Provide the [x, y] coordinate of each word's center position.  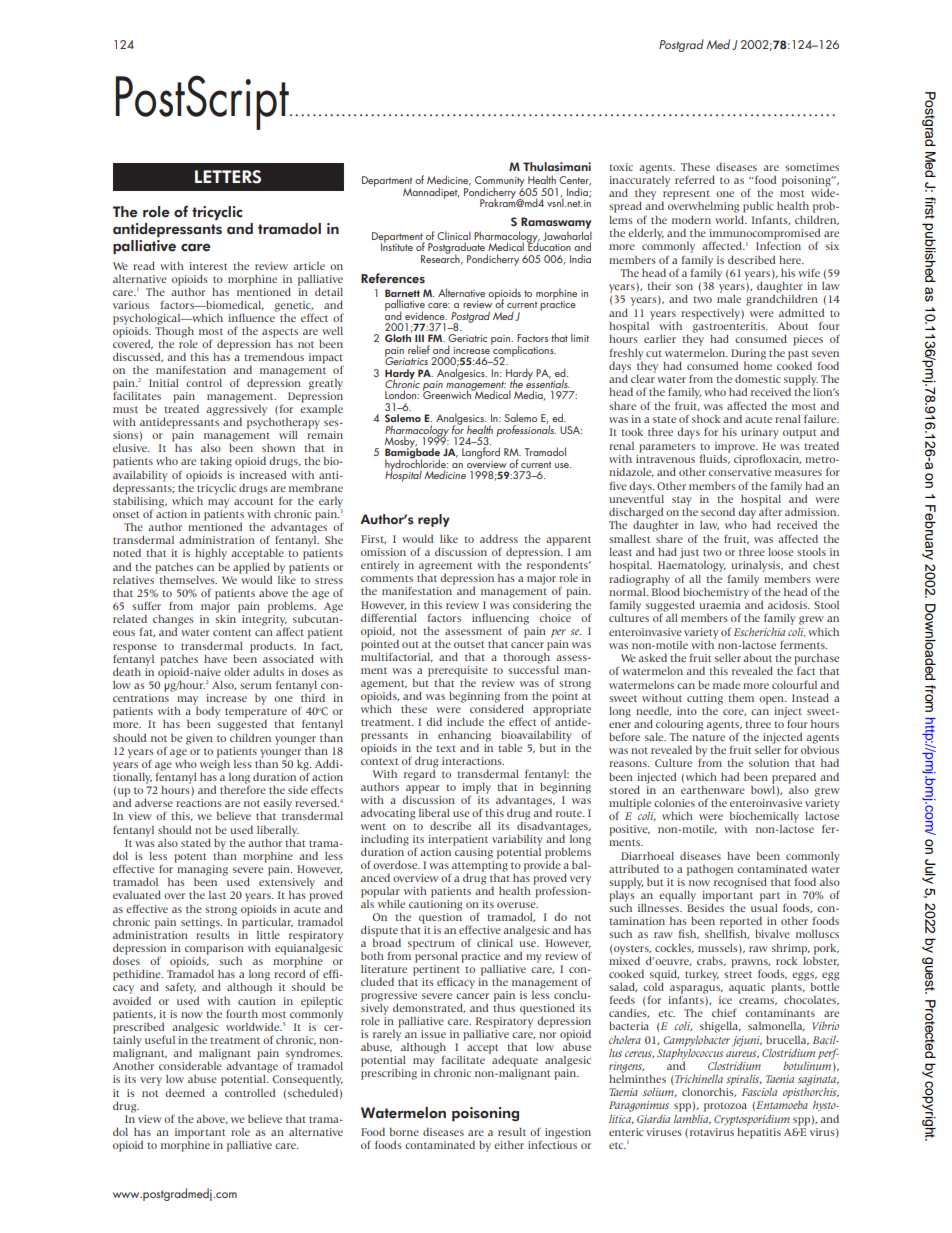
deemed [185, 1092]
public [758, 207]
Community [500, 182]
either [509, 1145]
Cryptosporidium [752, 1120]
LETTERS [228, 177]
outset [469, 644]
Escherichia [759, 632]
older [237, 672]
